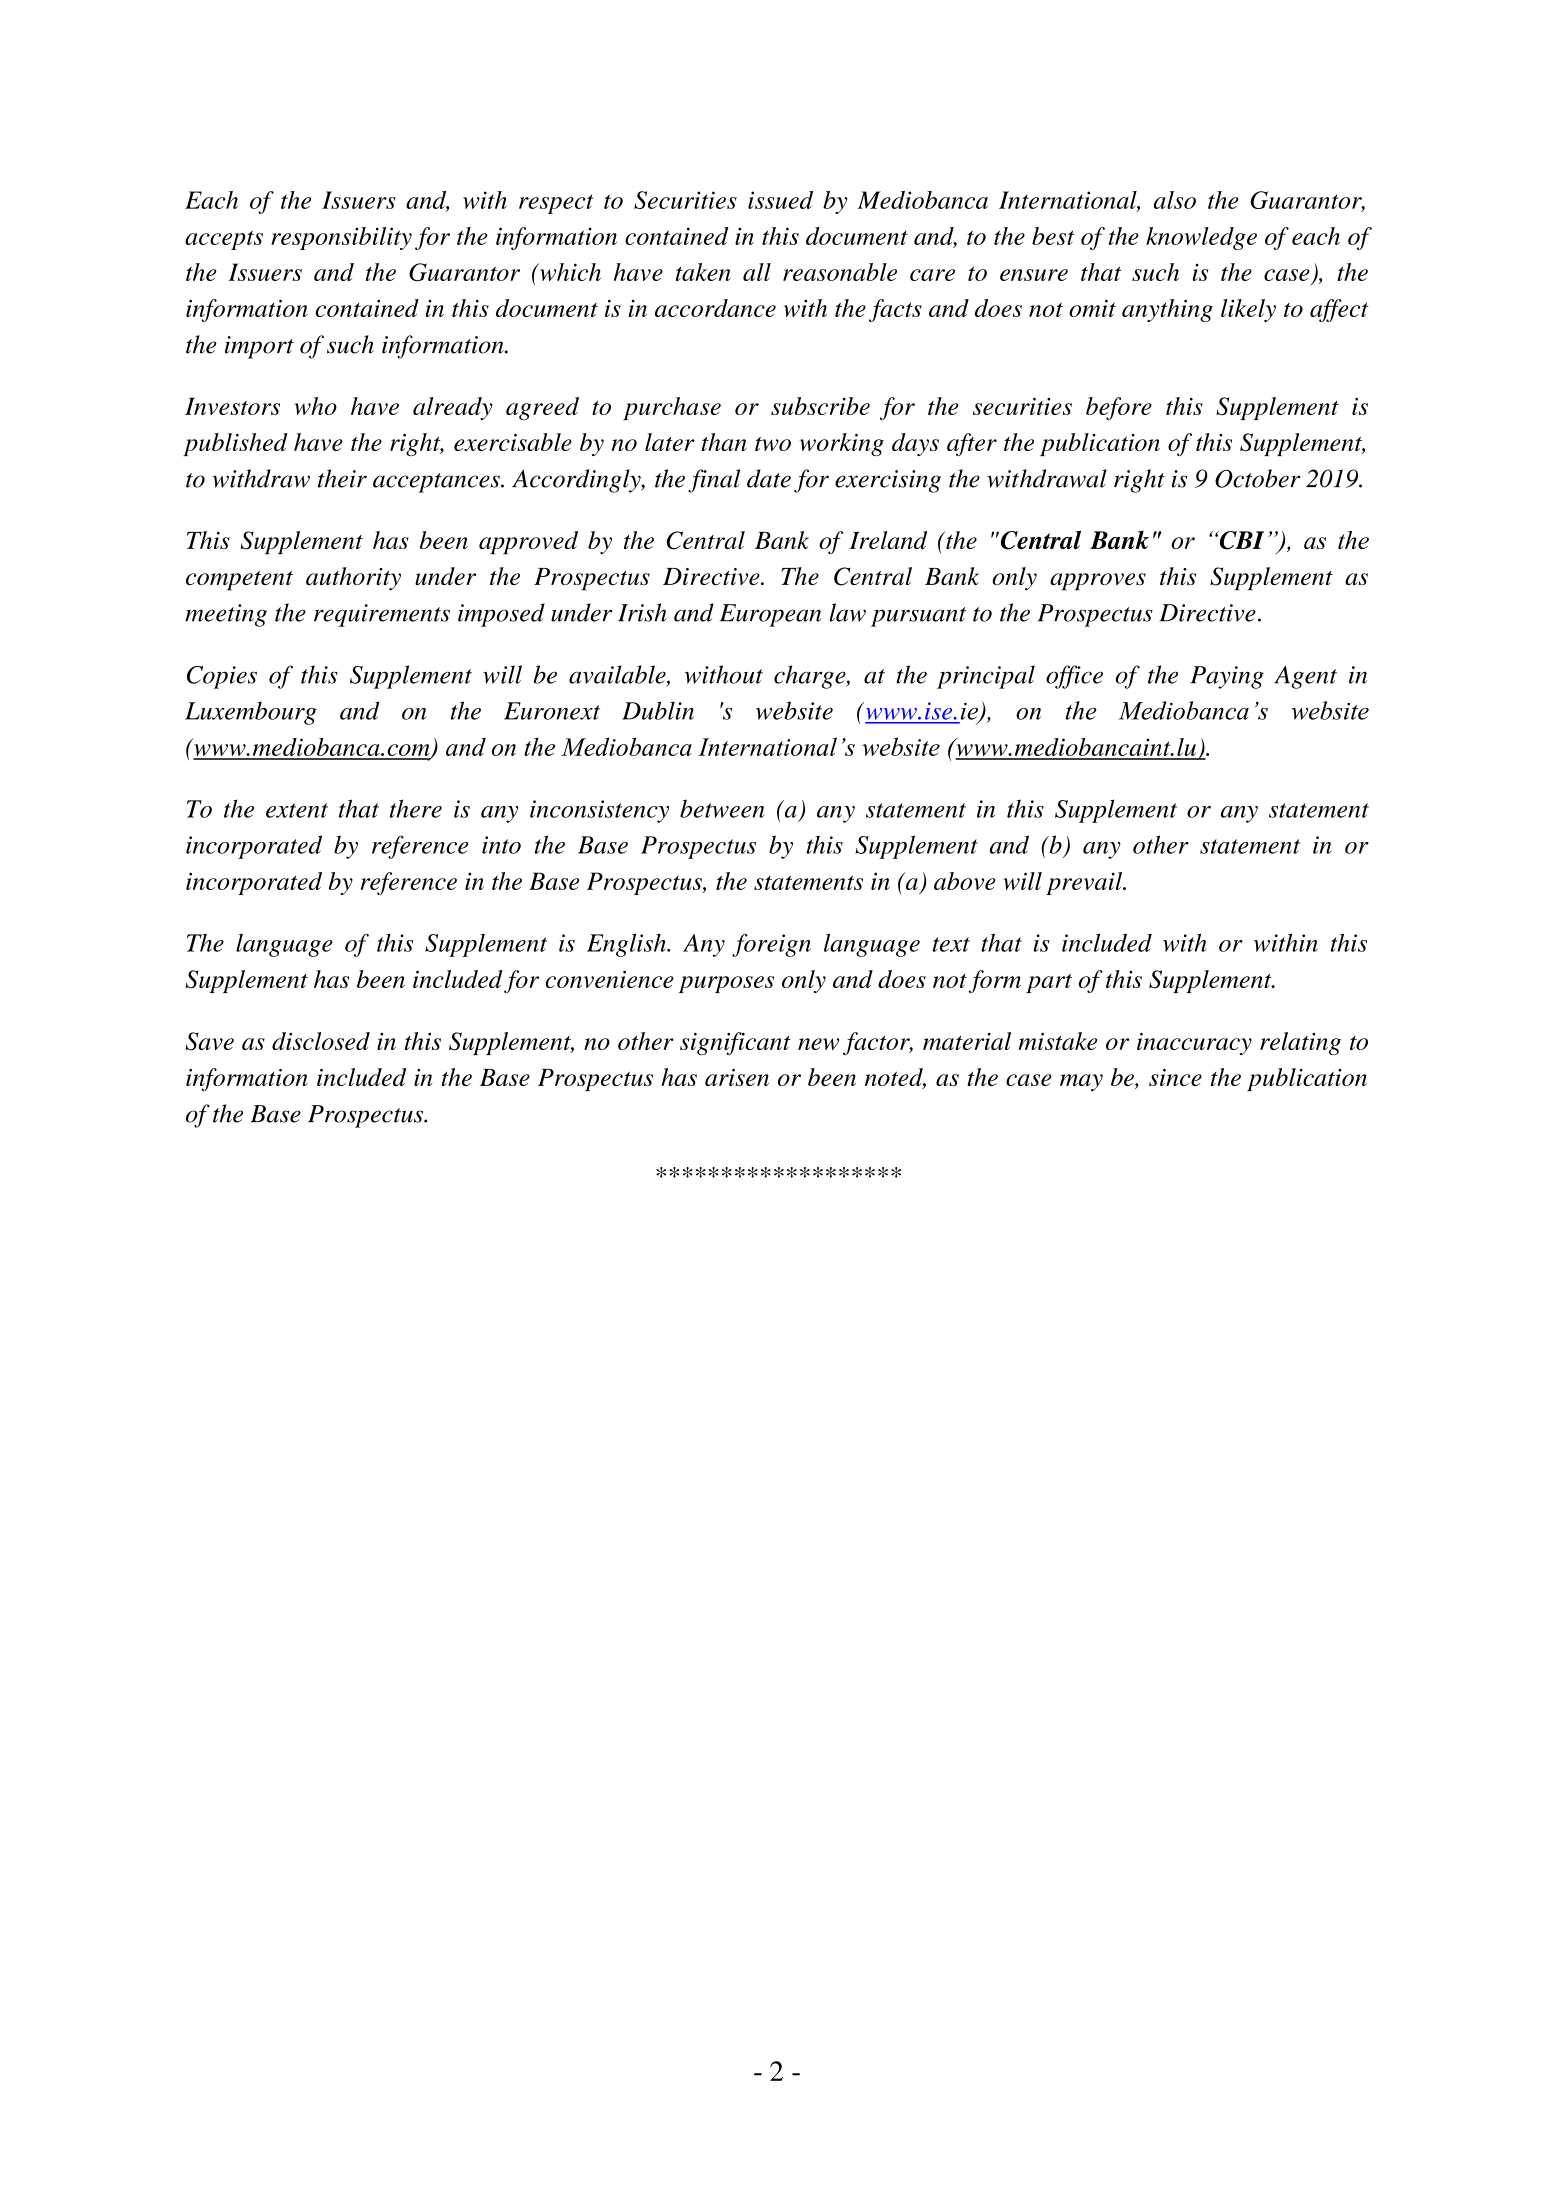 This screenshot has width=1554, height=2198. What do you see at coordinates (341, 238) in the screenshot?
I see `responsibility` at bounding box center [341, 238].
